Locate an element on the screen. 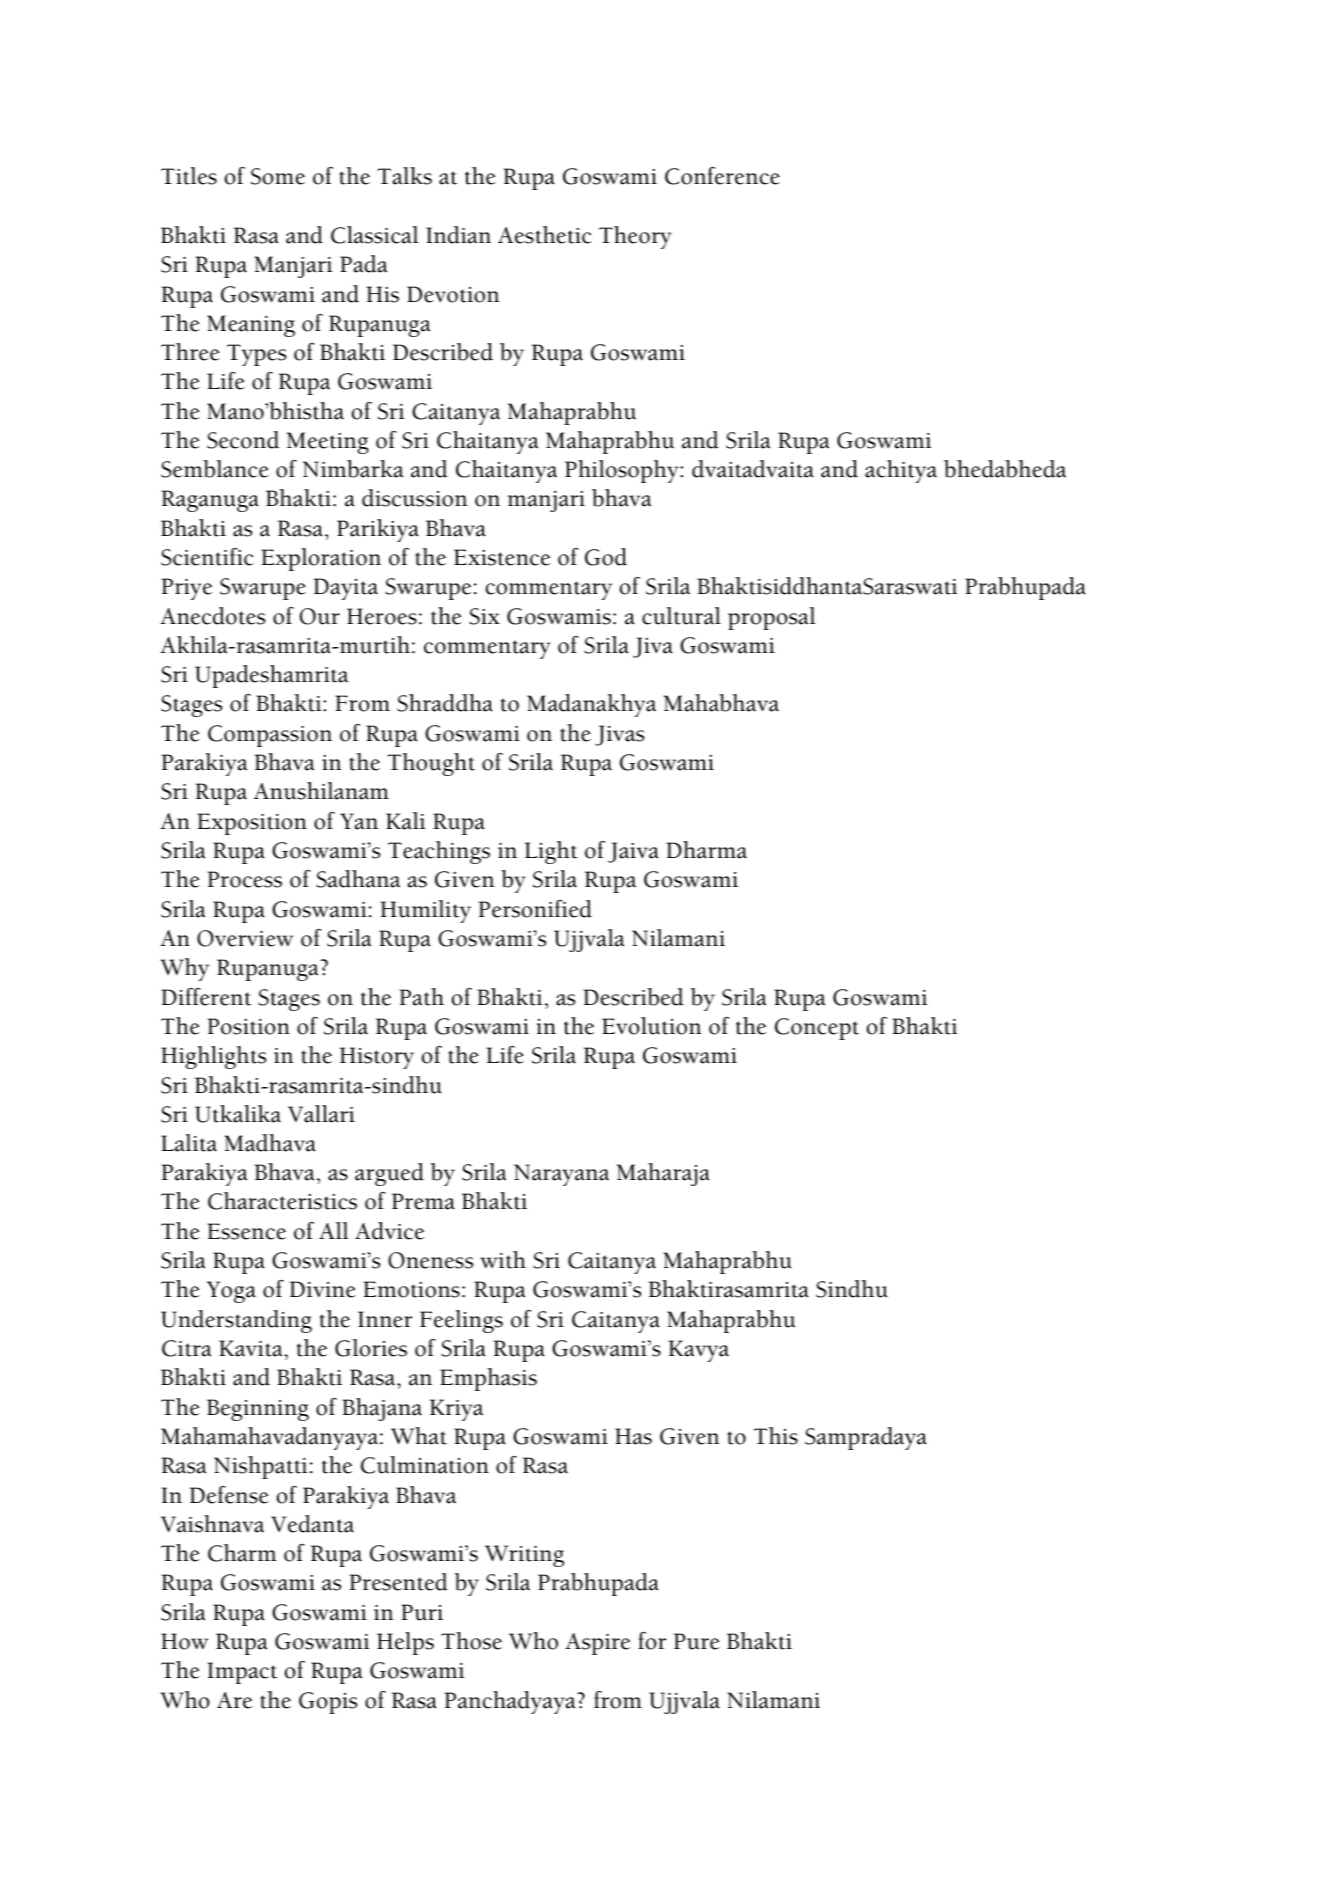  Semblance is located at coordinates (215, 469).
